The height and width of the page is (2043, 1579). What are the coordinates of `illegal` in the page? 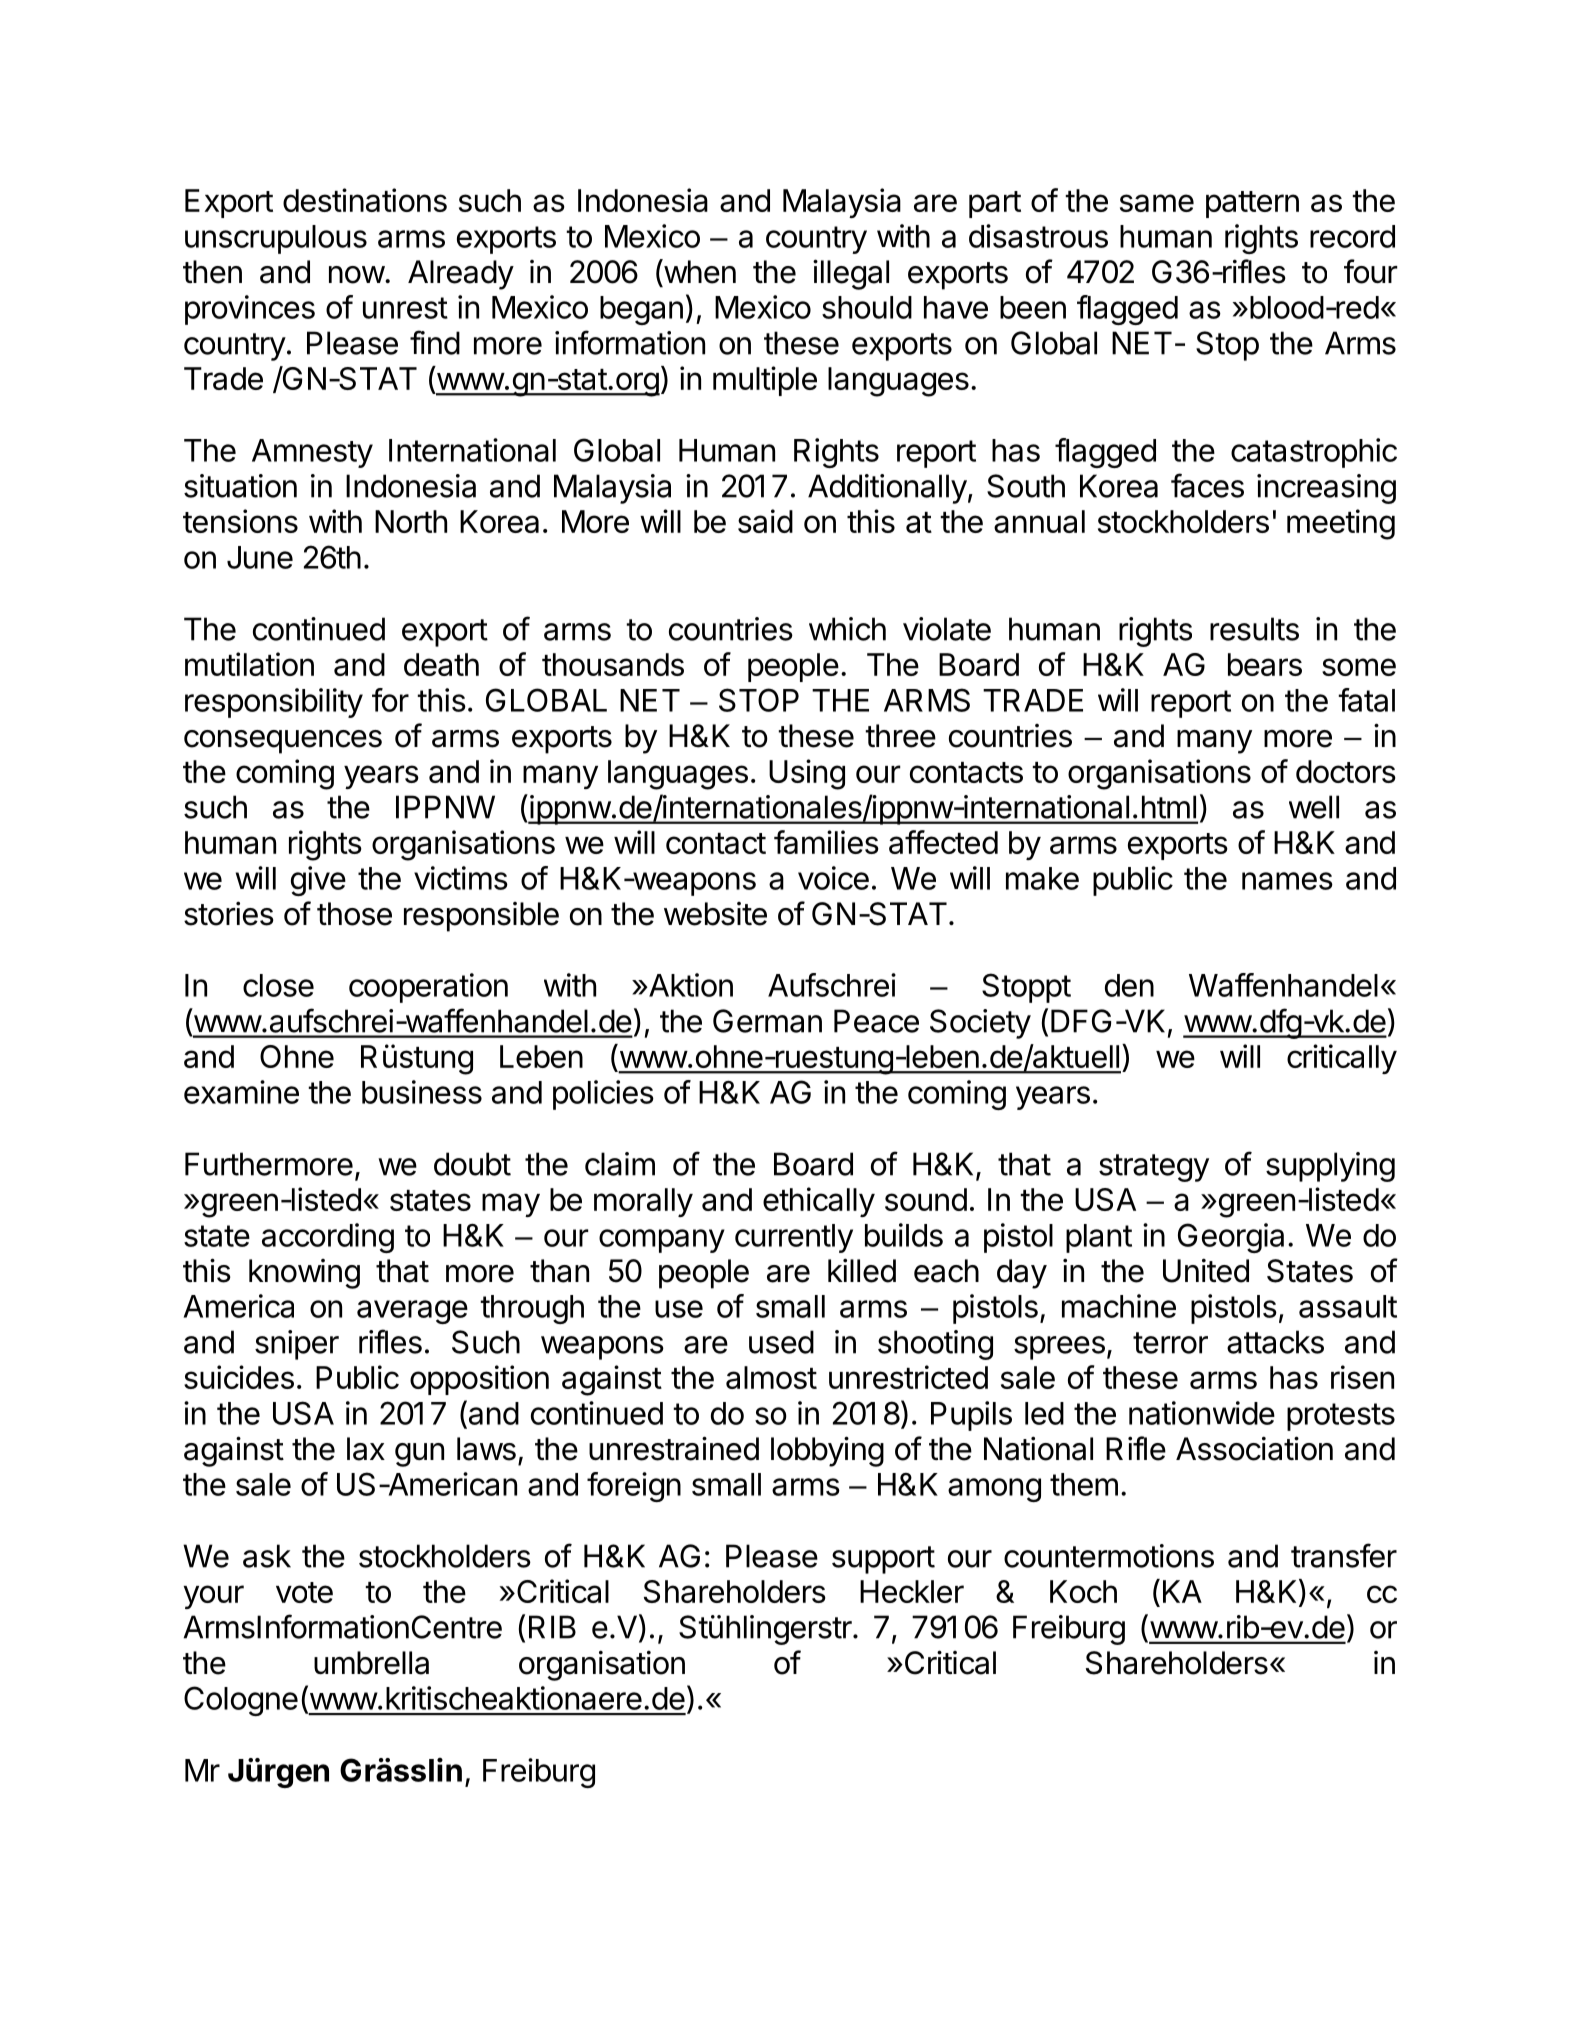 It's located at (851, 274).
